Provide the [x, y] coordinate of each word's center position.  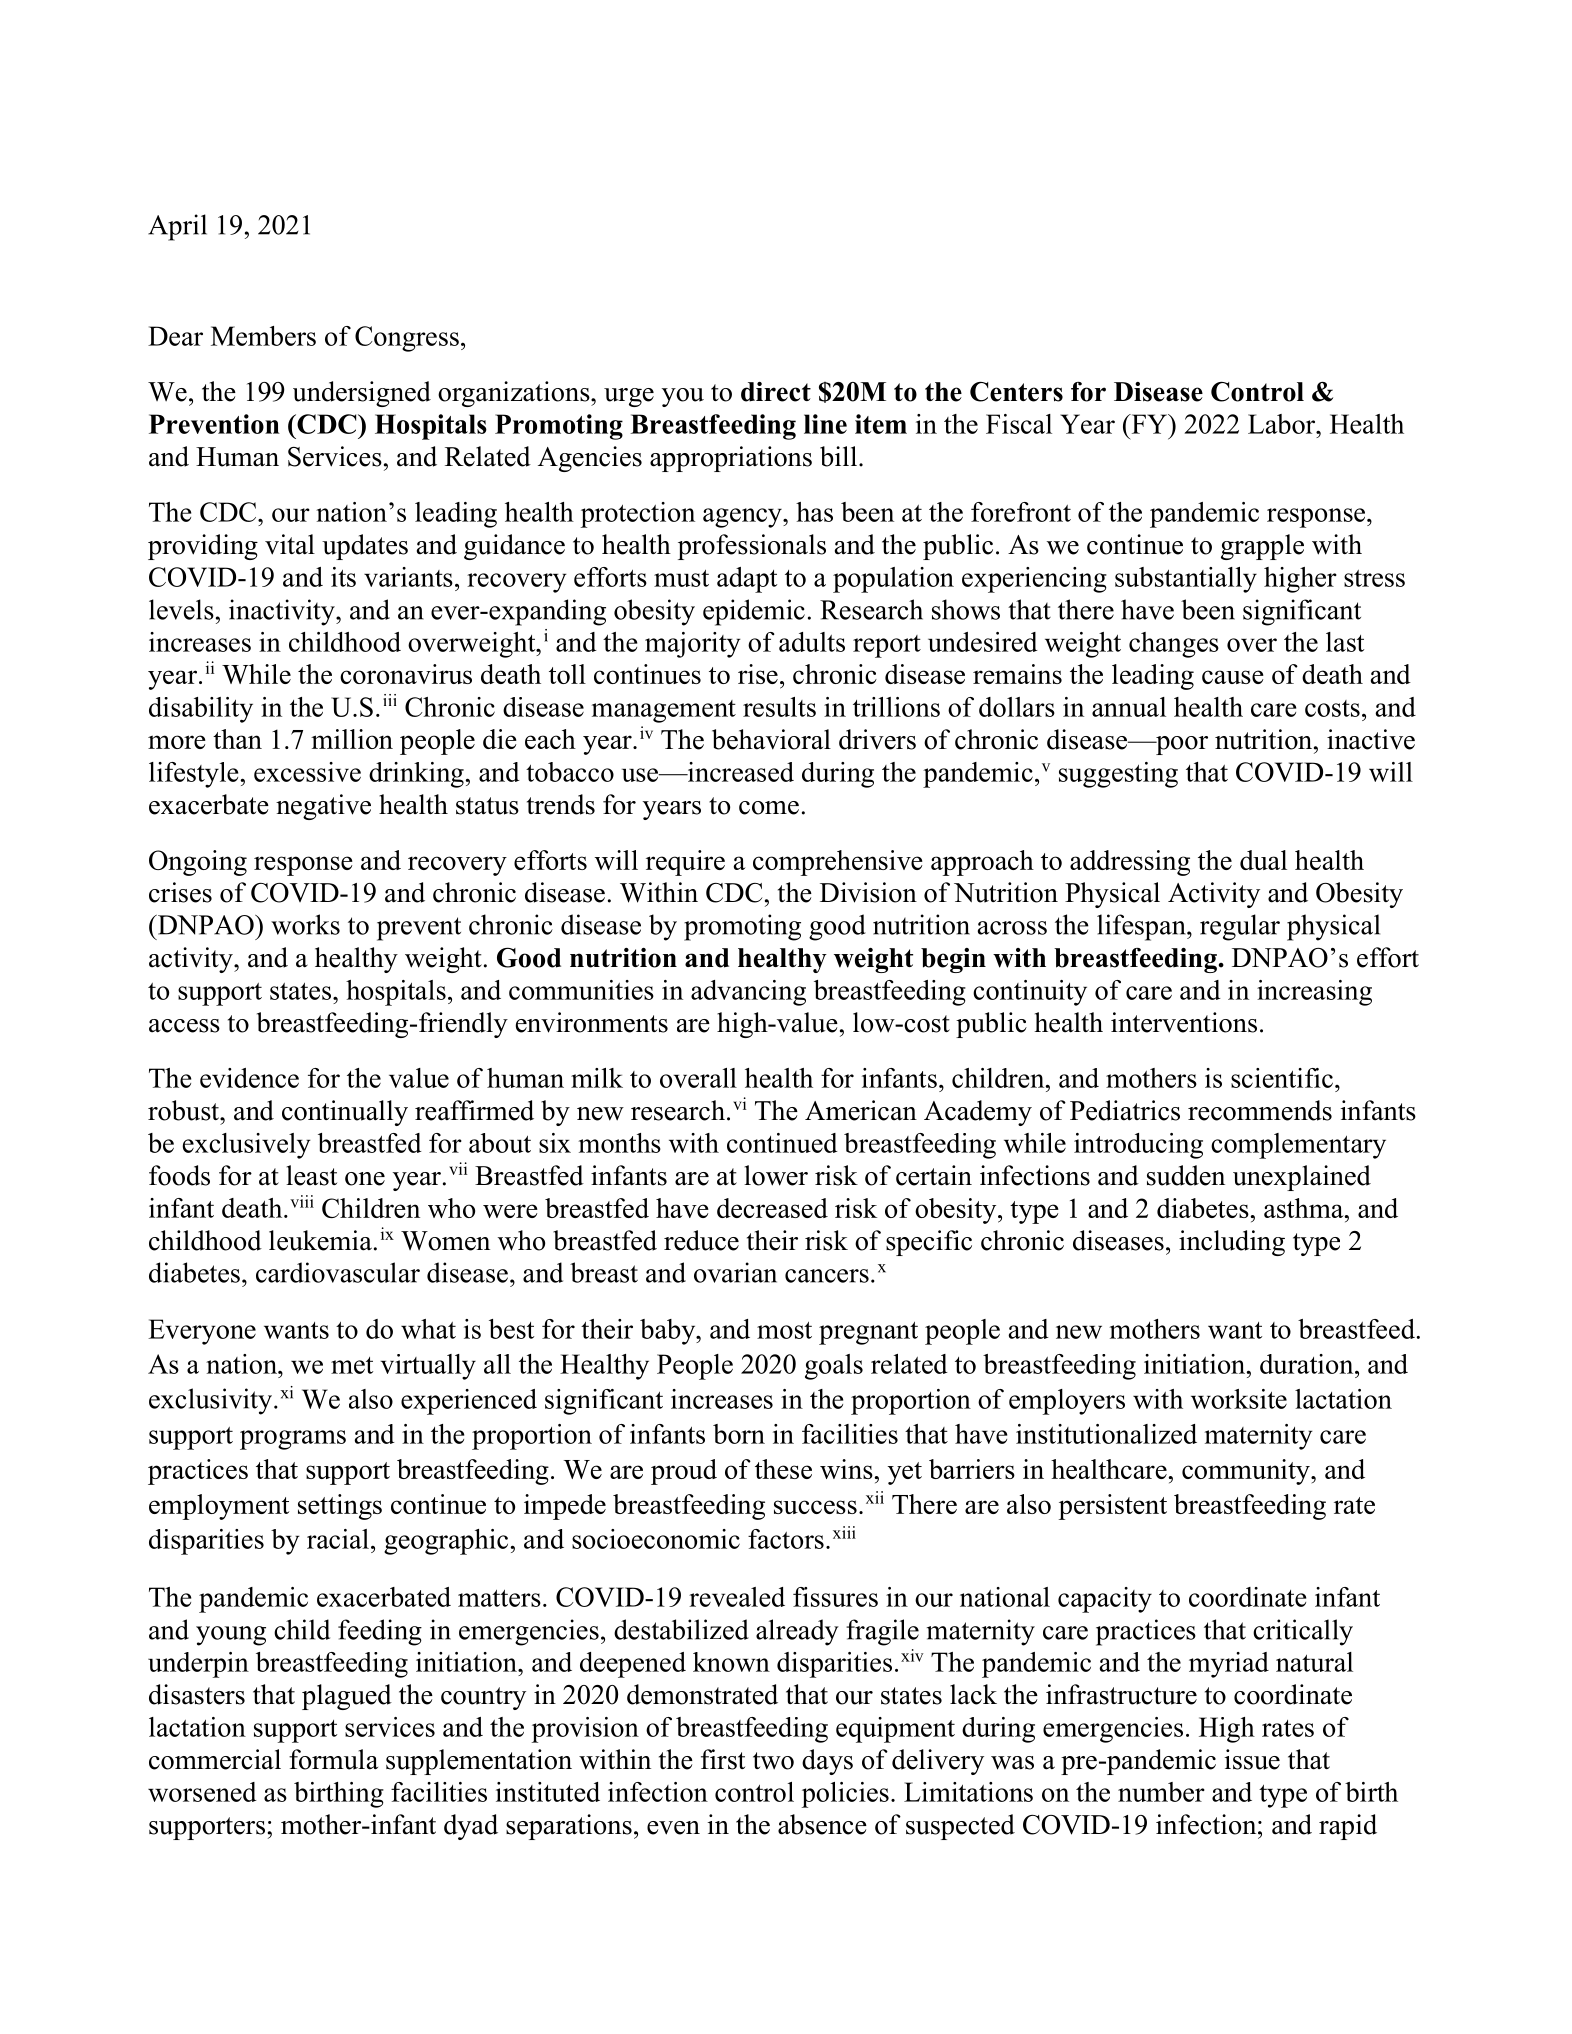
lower [776, 1175]
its [343, 577]
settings [340, 1507]
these [783, 1469]
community [1247, 1472]
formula [333, 1759]
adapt [747, 580]
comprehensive [838, 863]
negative [323, 807]
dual [1263, 860]
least [311, 1175]
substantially [1186, 580]
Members [263, 336]
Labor [1282, 424]
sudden [1186, 1175]
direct [776, 392]
